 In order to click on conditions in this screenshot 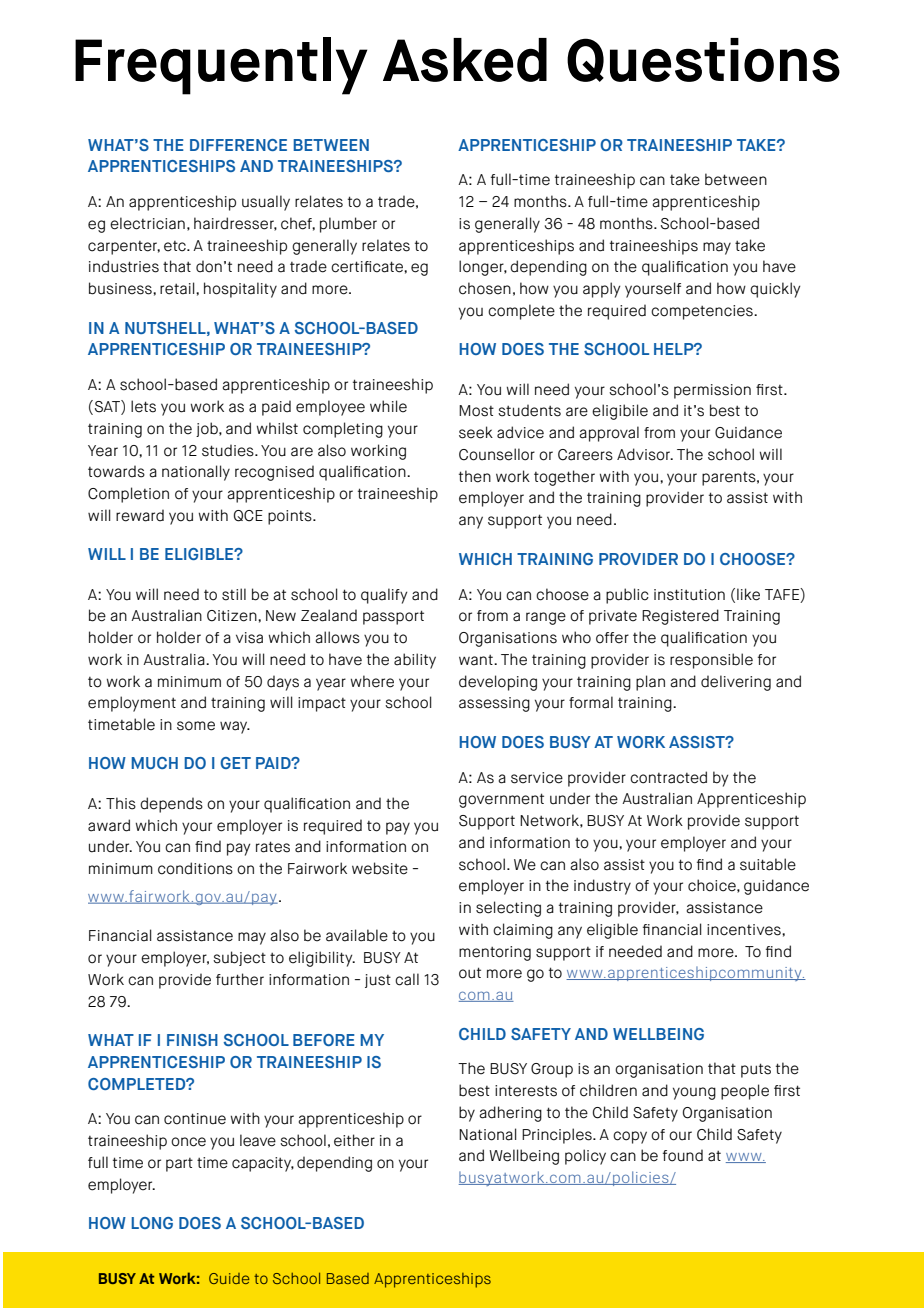, I will do `click(195, 868)`.
